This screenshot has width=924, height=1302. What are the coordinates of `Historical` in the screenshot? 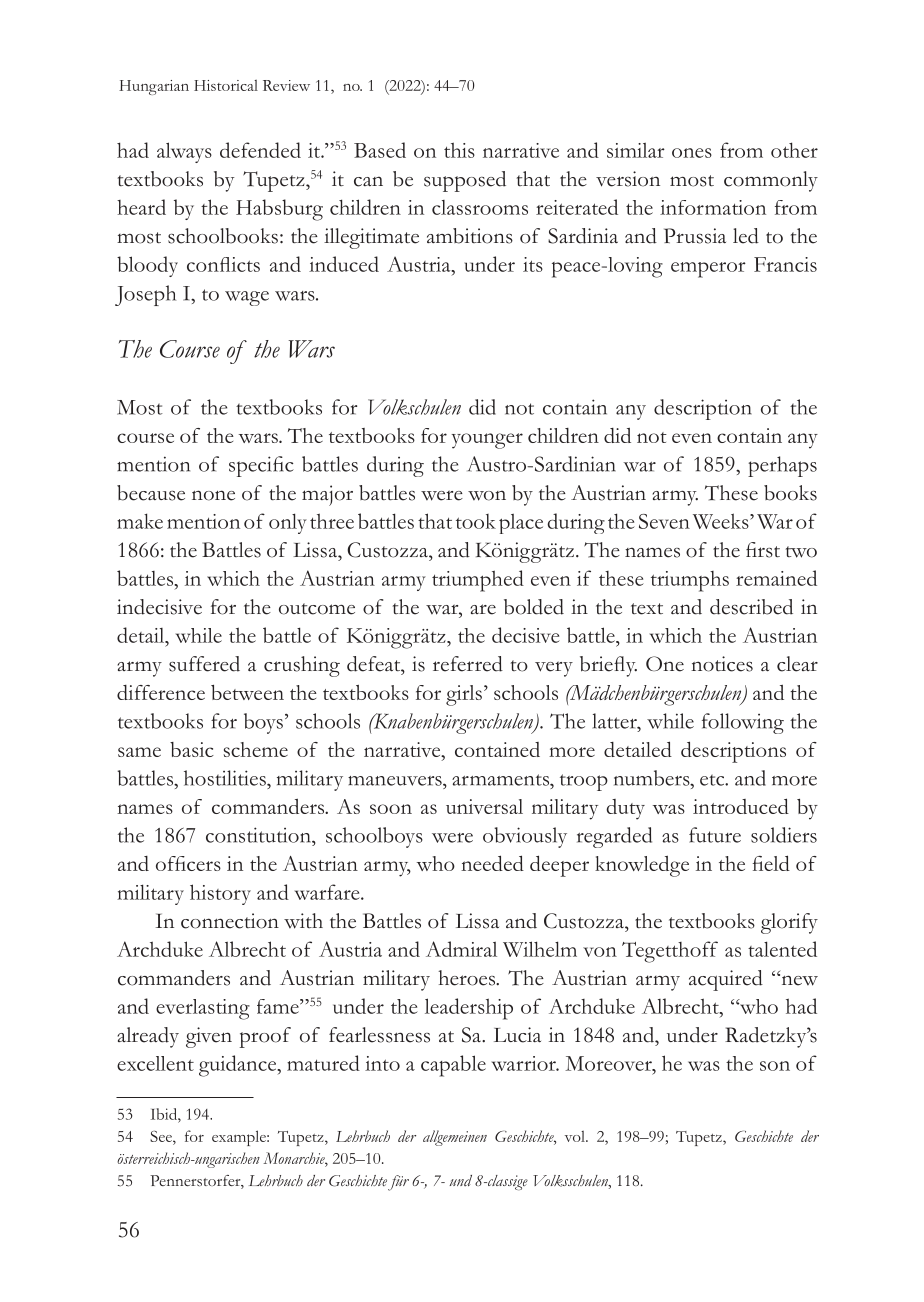 It's located at (226, 85).
